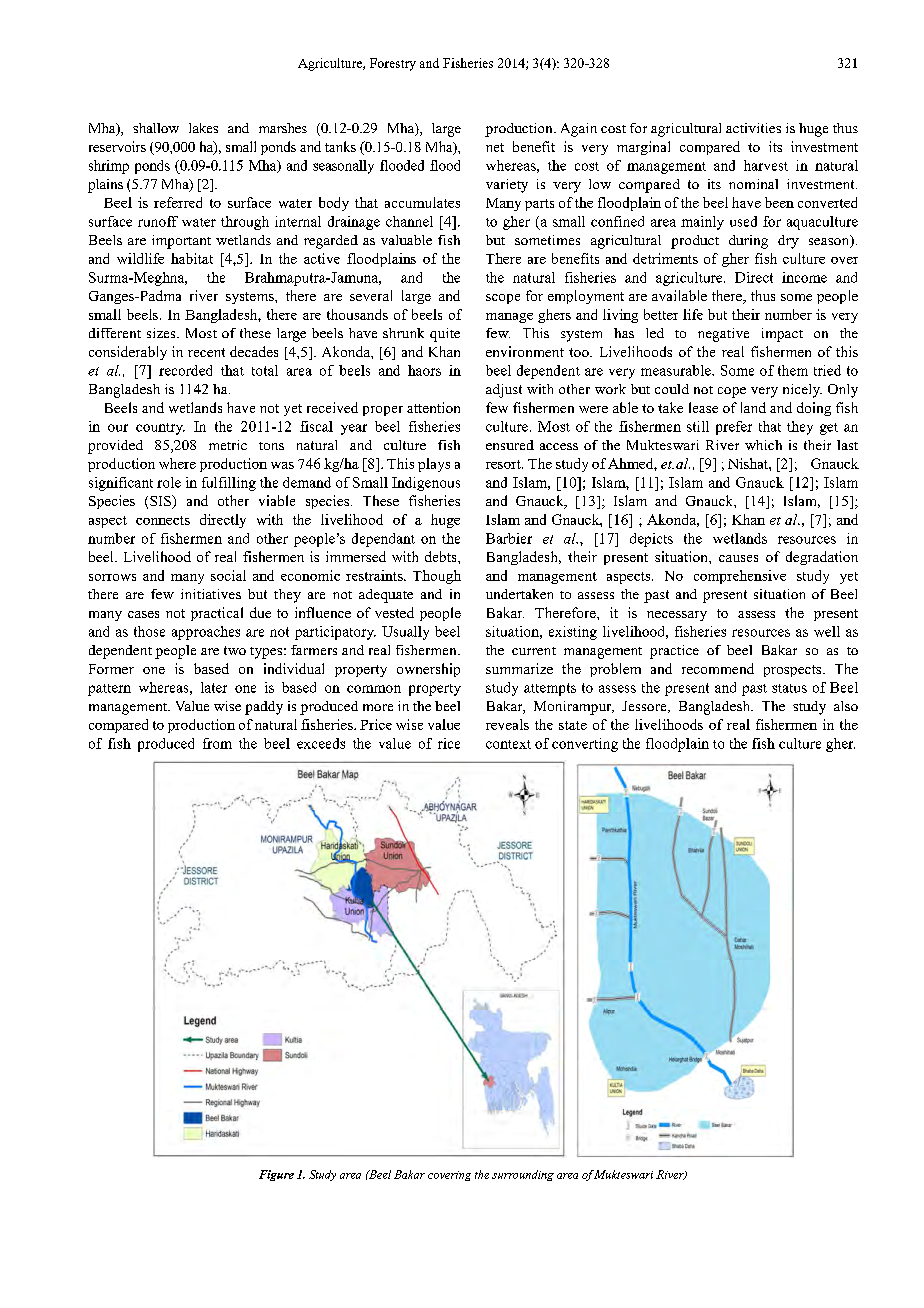 The image size is (924, 1308). What do you see at coordinates (203, 128) in the page?
I see `lakes` at bounding box center [203, 128].
